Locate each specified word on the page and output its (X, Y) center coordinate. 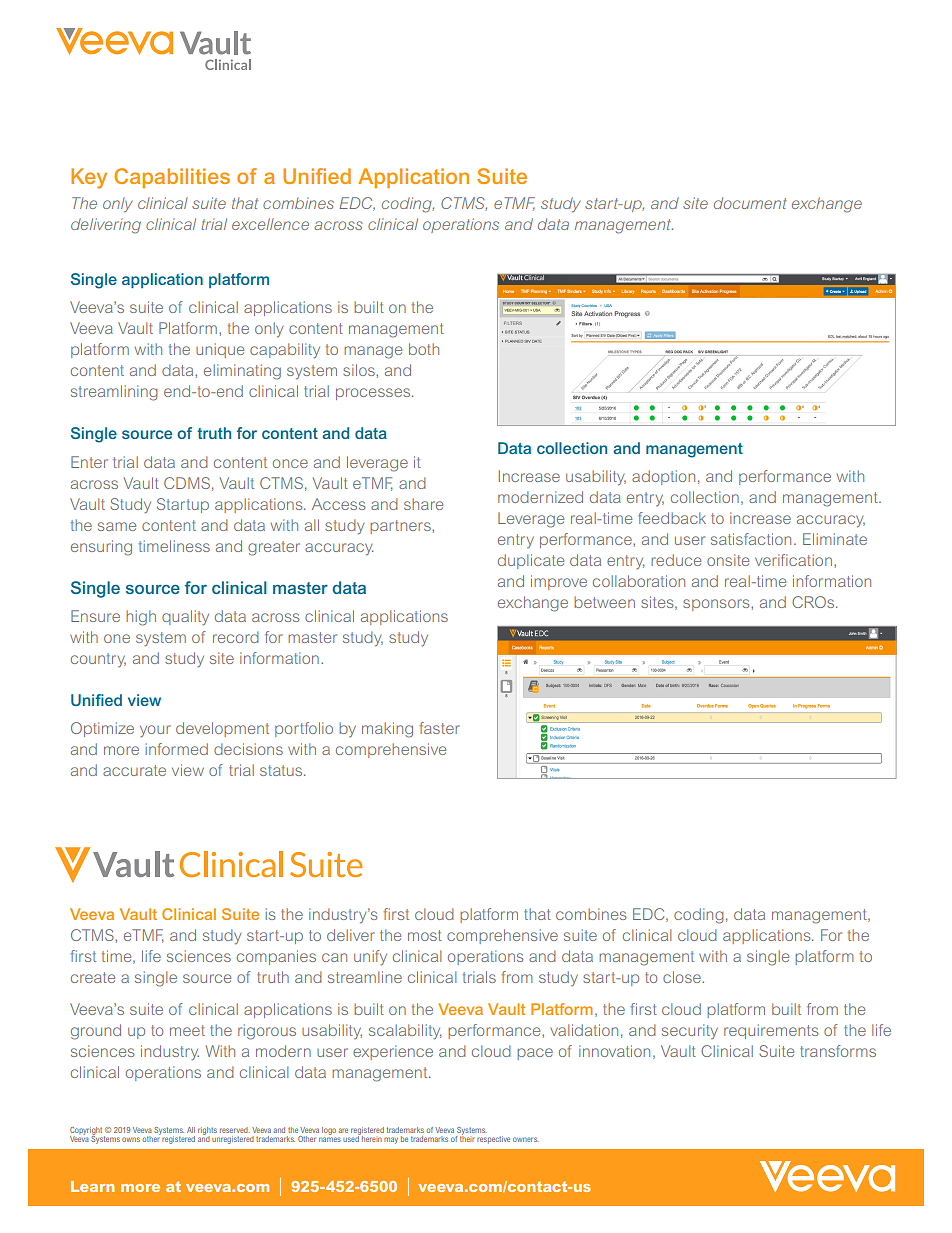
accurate (134, 770)
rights (207, 1132)
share (423, 504)
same (117, 526)
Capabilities (172, 178)
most (425, 935)
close (683, 977)
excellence (270, 224)
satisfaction (751, 539)
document (750, 203)
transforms (838, 1051)
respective (493, 1140)
